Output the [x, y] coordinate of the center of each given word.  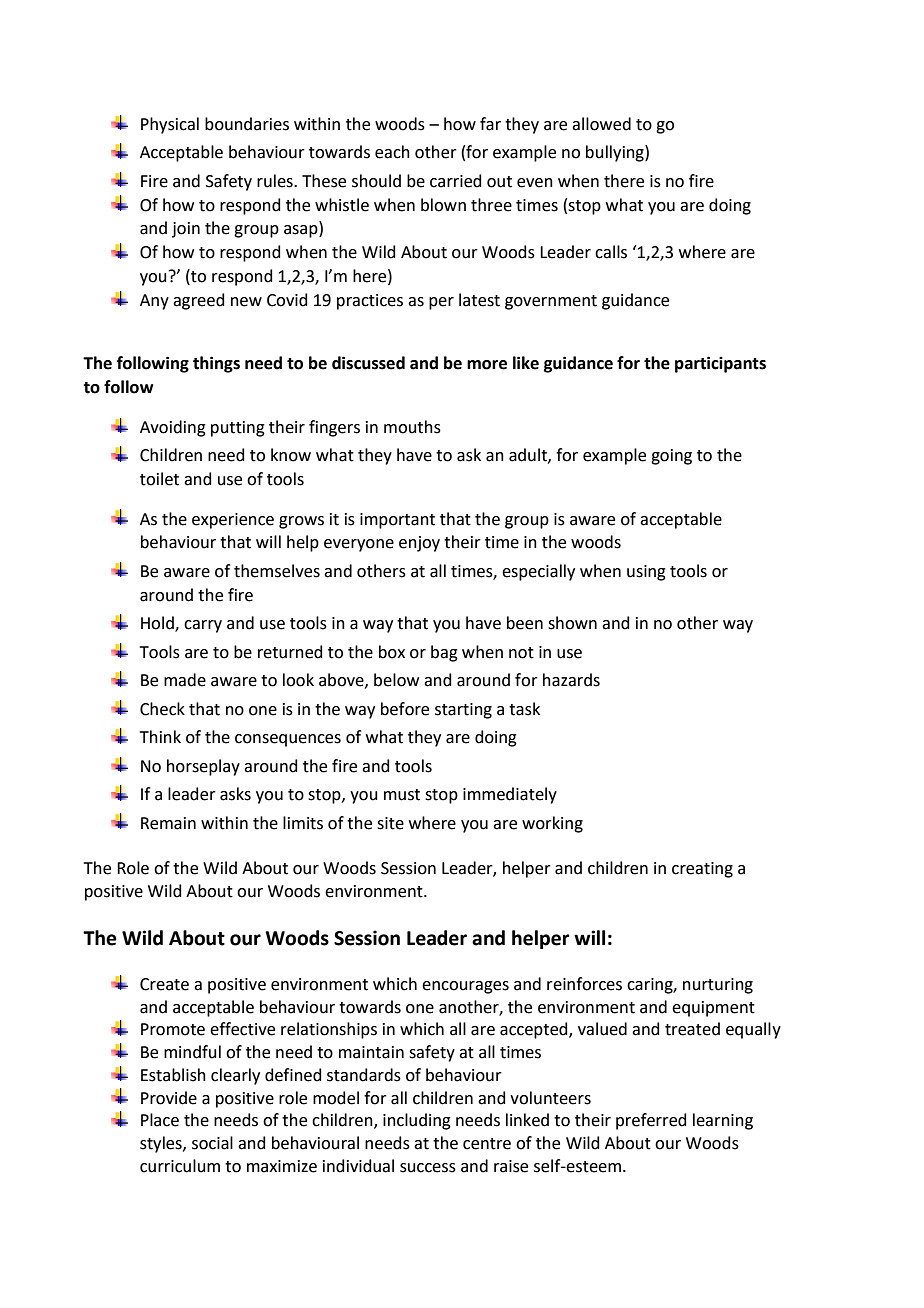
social [212, 1143]
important [397, 521]
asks [235, 794]
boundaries [247, 124]
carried [456, 181]
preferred [651, 1121]
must [402, 795]
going [671, 457]
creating [702, 870]
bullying [616, 153]
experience [233, 521]
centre [487, 1144]
